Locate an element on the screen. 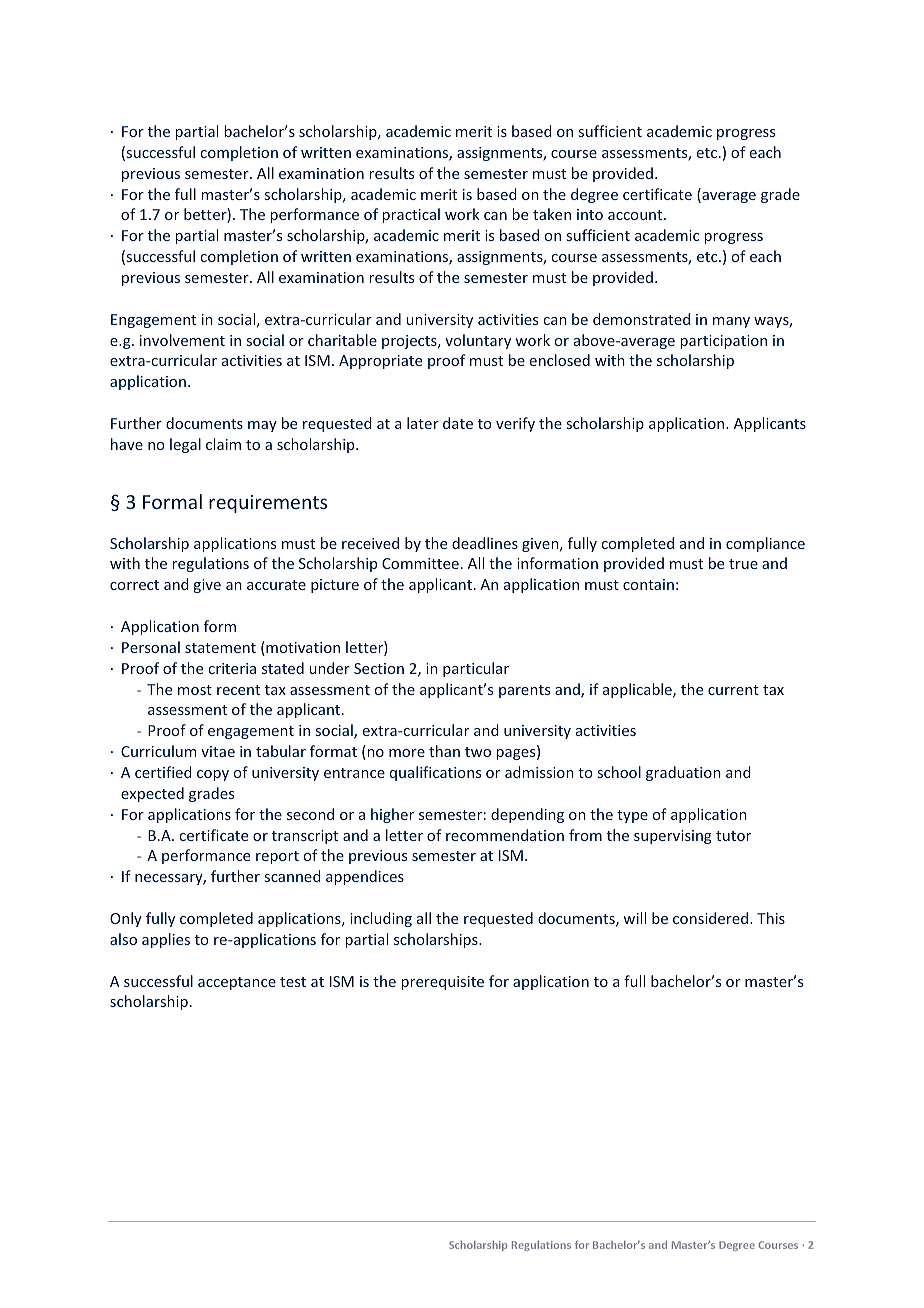 Image resolution: width=924 pixels, height=1308 pixels. practical is located at coordinates (411, 215).
